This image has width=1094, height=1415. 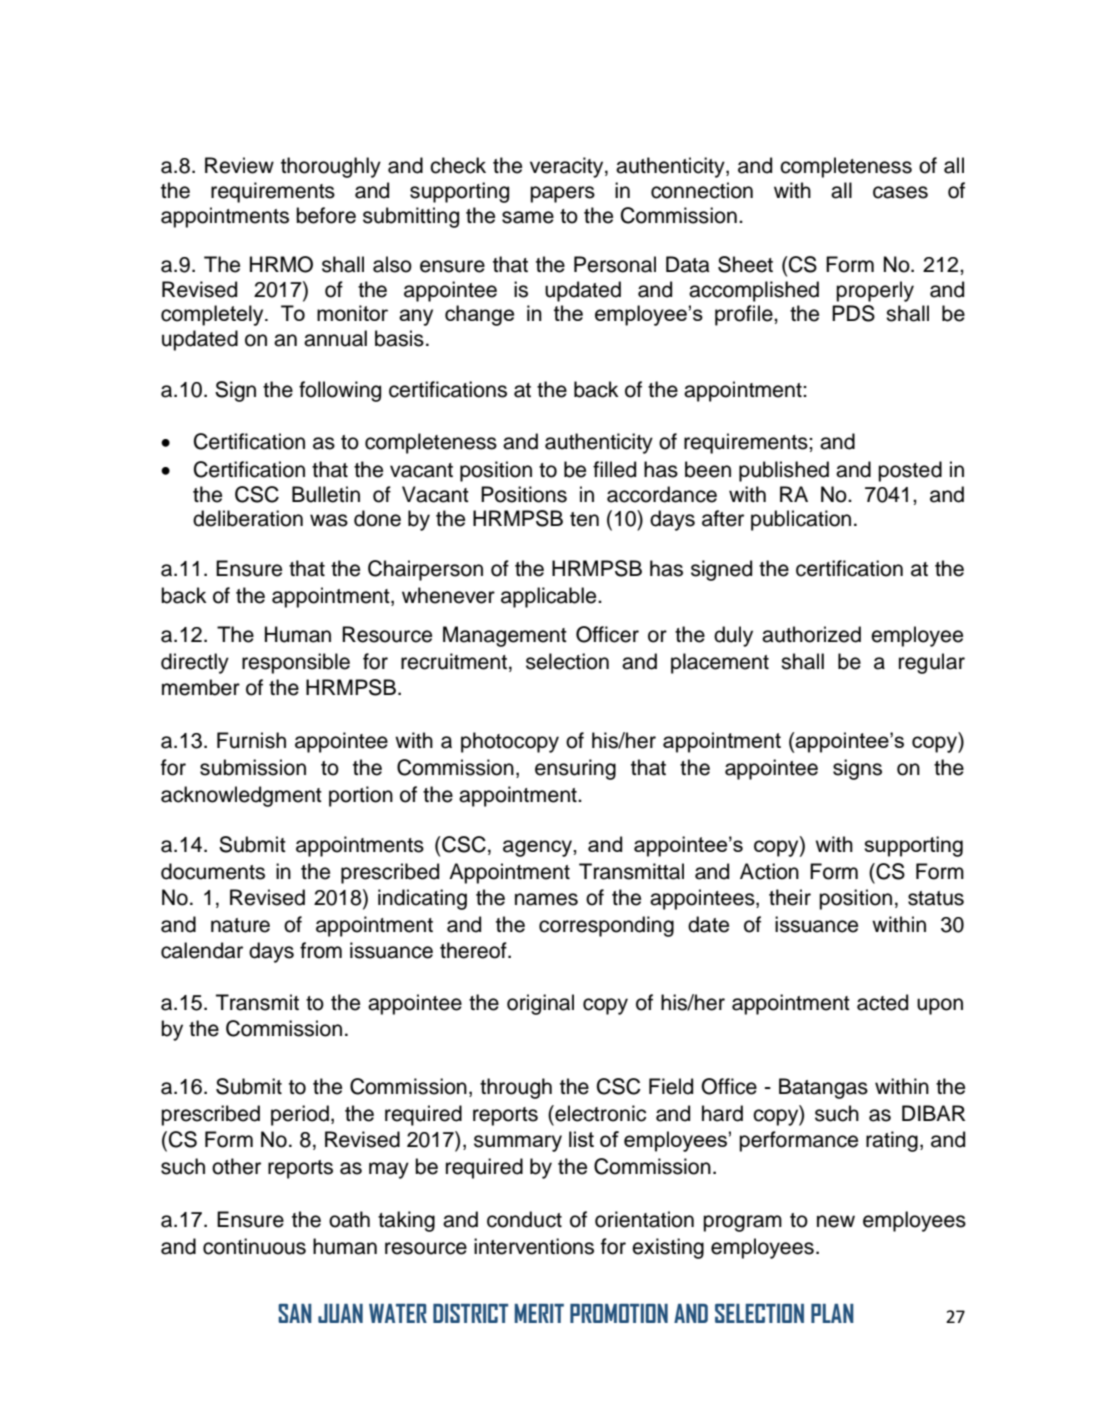 What do you see at coordinates (295, 1313) in the image?
I see `SAN` at bounding box center [295, 1313].
